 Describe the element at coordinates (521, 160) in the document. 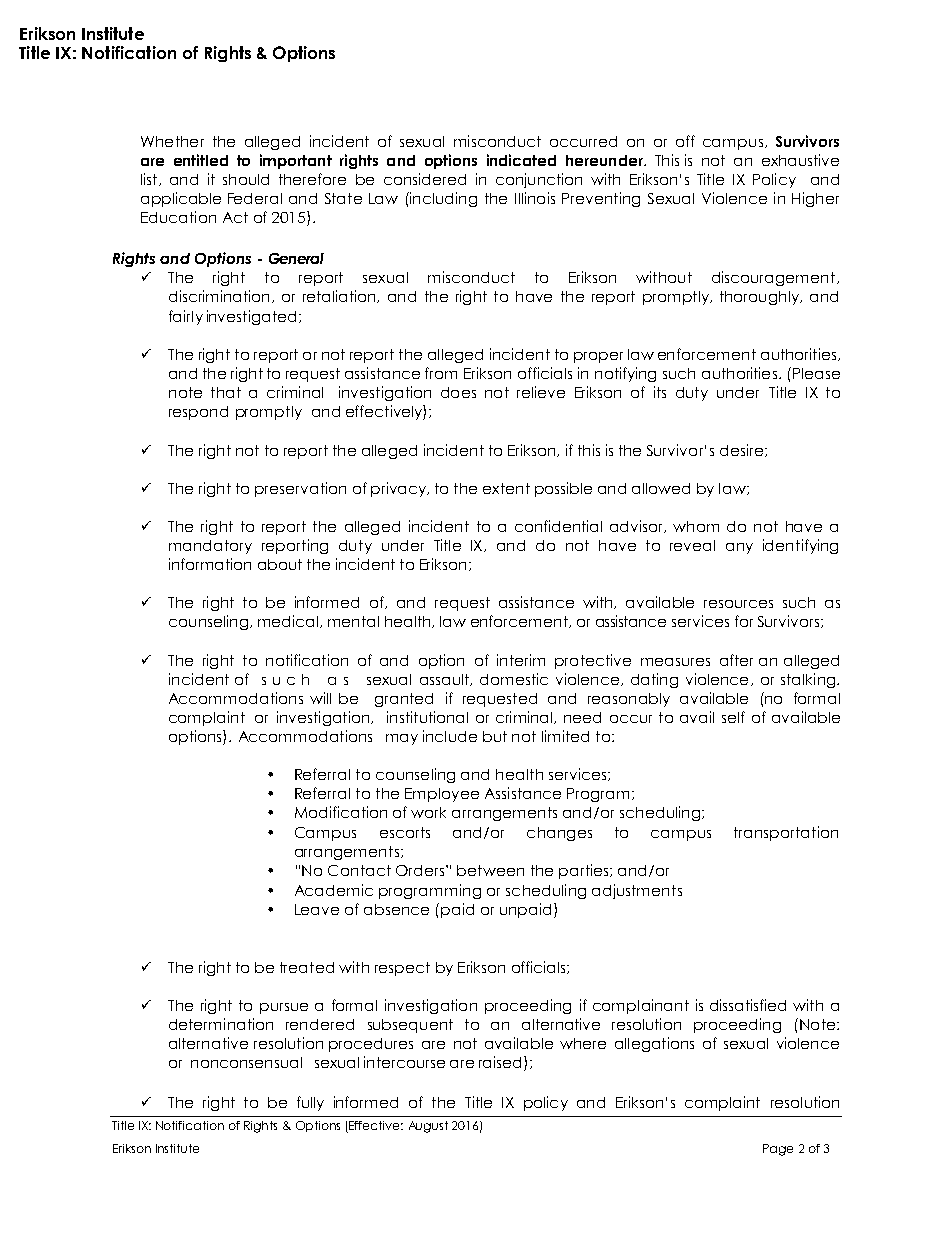

I see `indicated` at that location.
